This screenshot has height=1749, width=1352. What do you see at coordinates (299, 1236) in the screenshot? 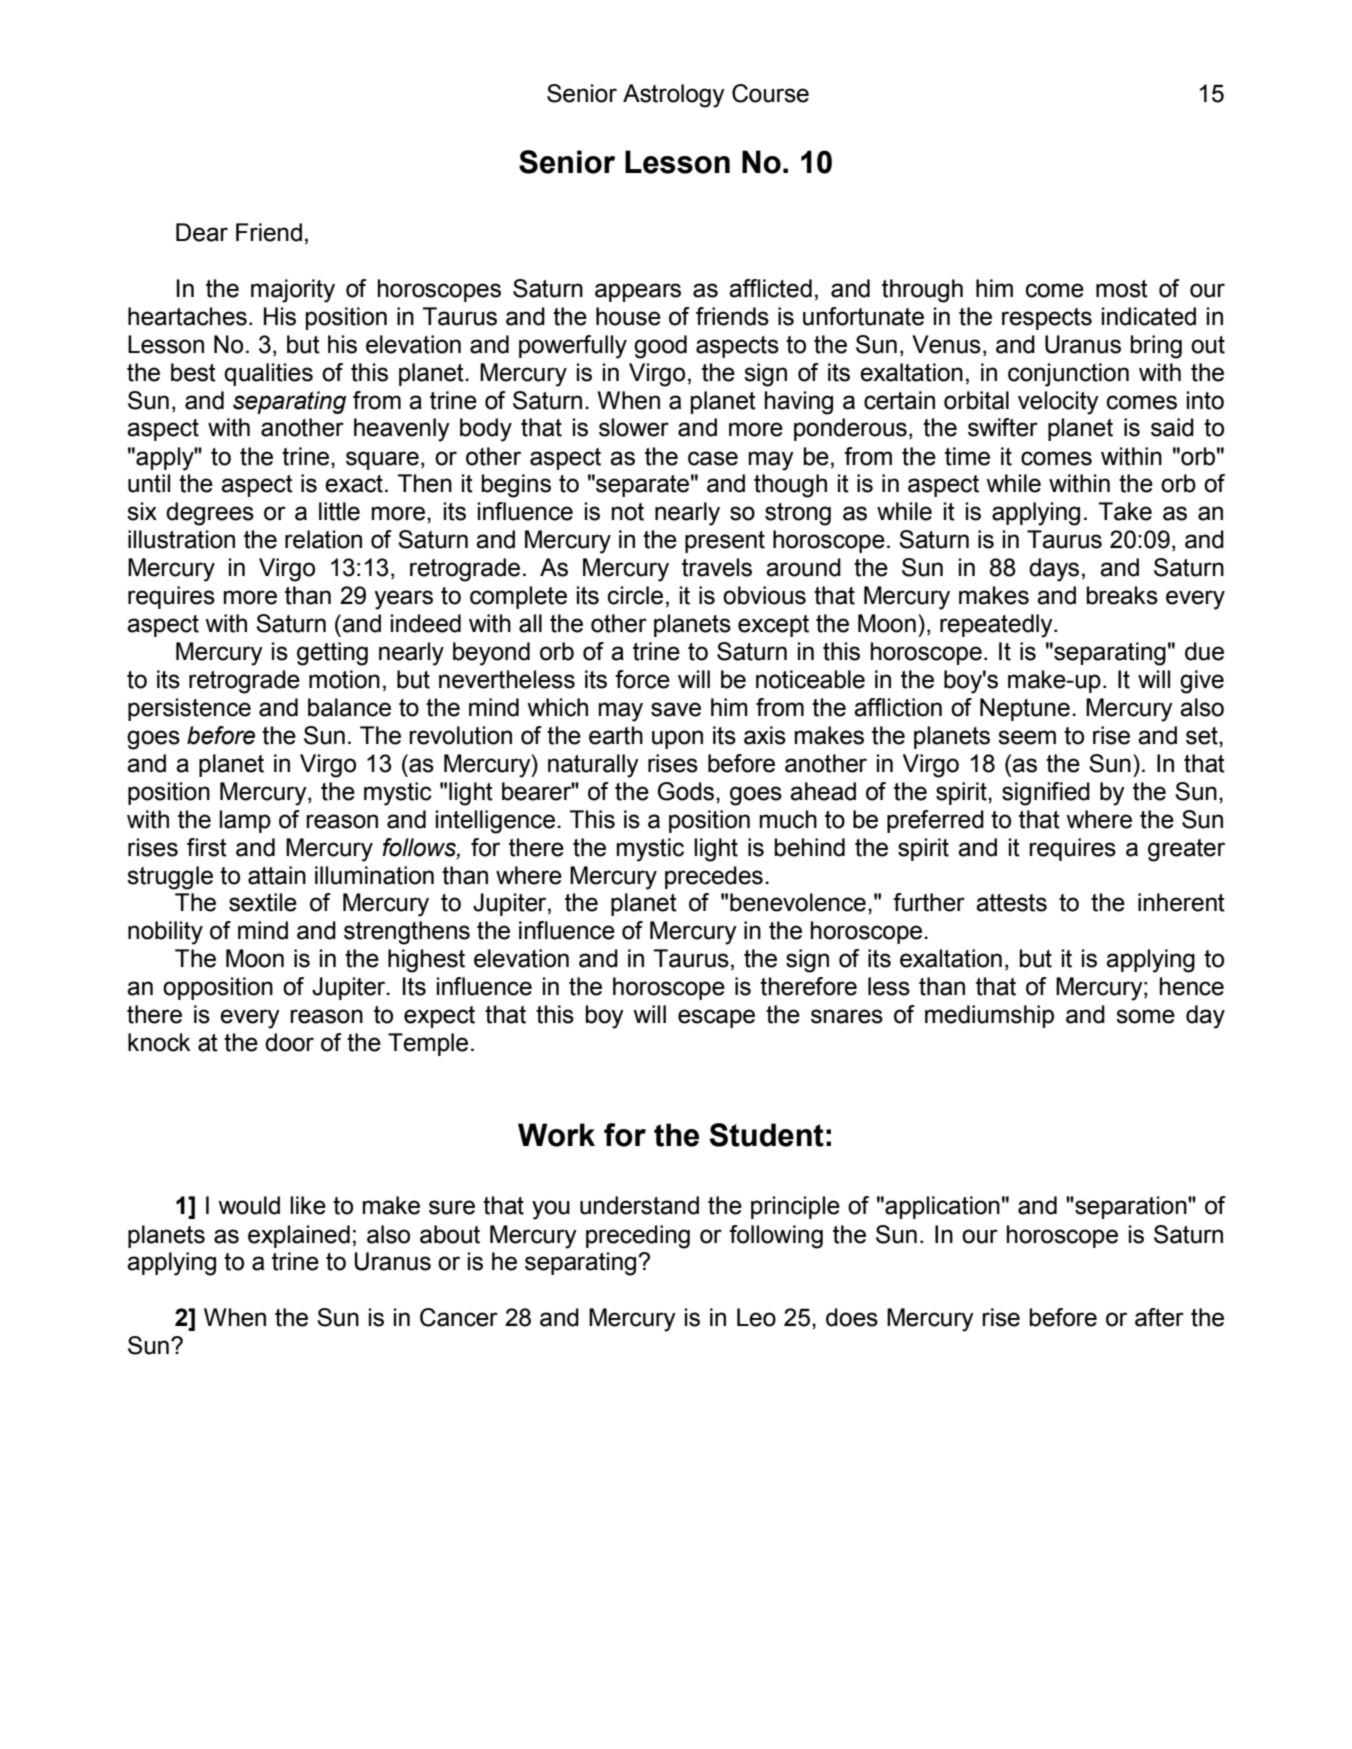
I see `explained` at bounding box center [299, 1236].
